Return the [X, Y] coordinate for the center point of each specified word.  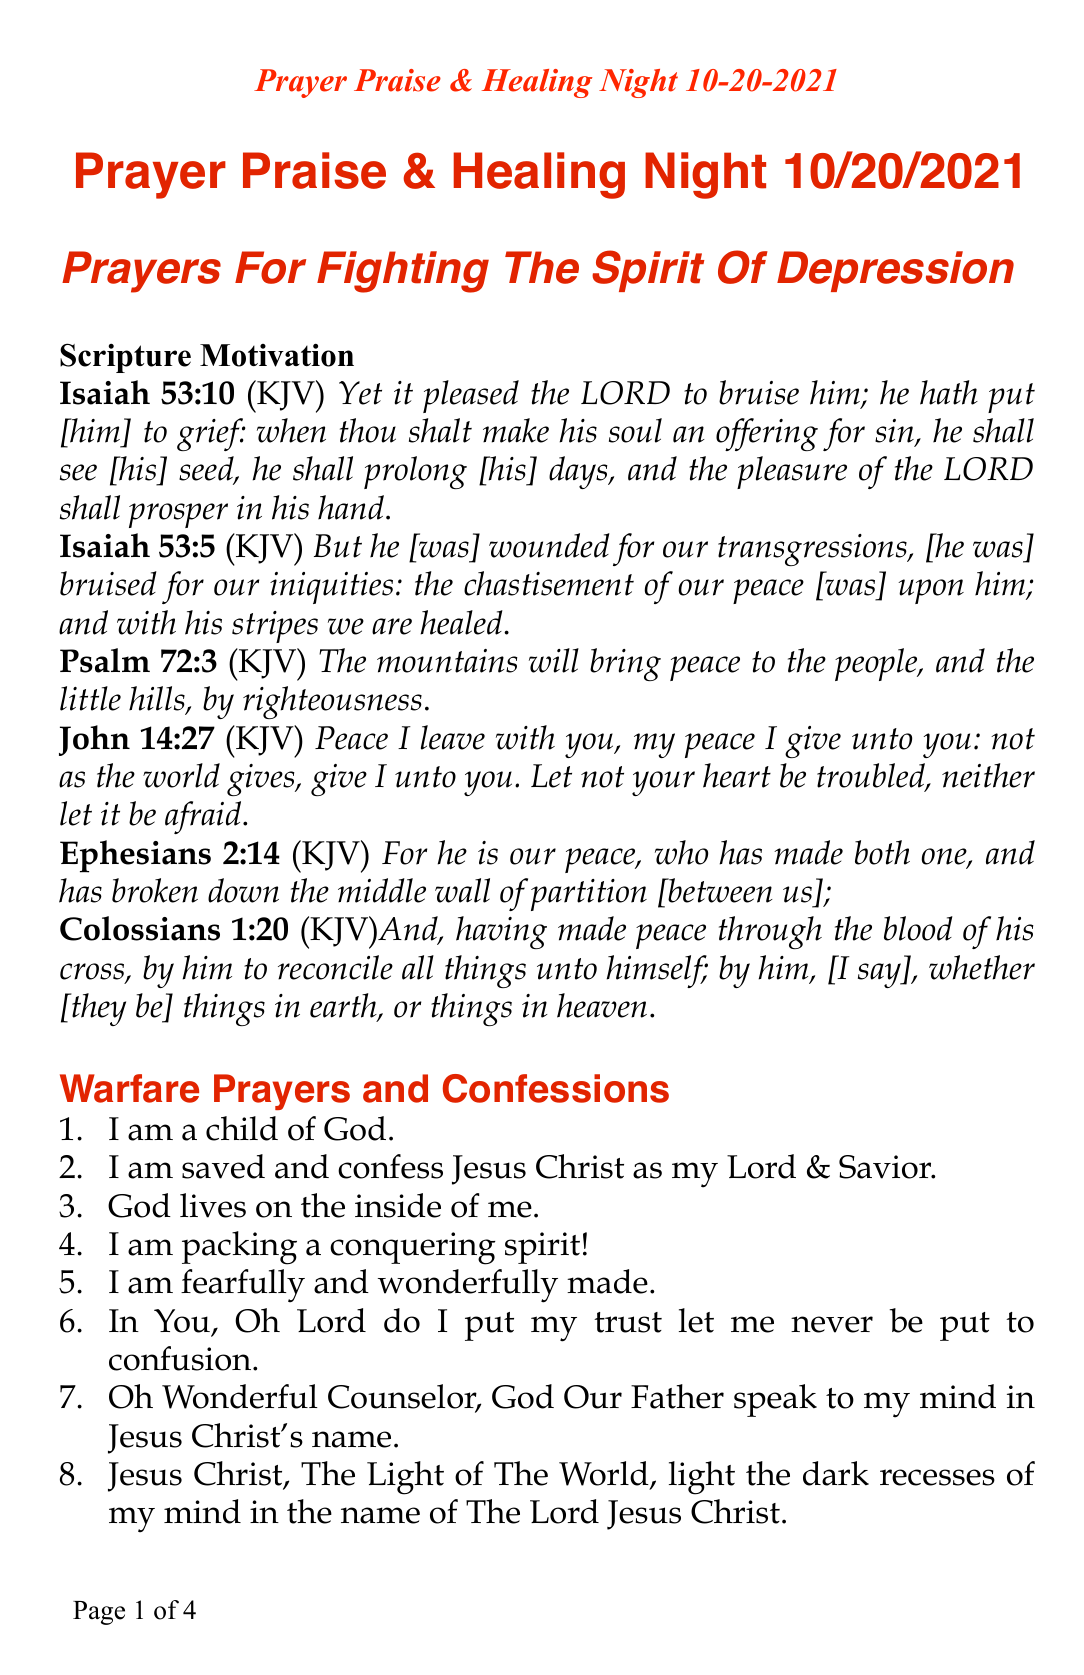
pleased [471, 396]
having [501, 932]
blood [918, 928]
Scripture [125, 358]
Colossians [140, 928]
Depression [895, 271]
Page [99, 1613]
